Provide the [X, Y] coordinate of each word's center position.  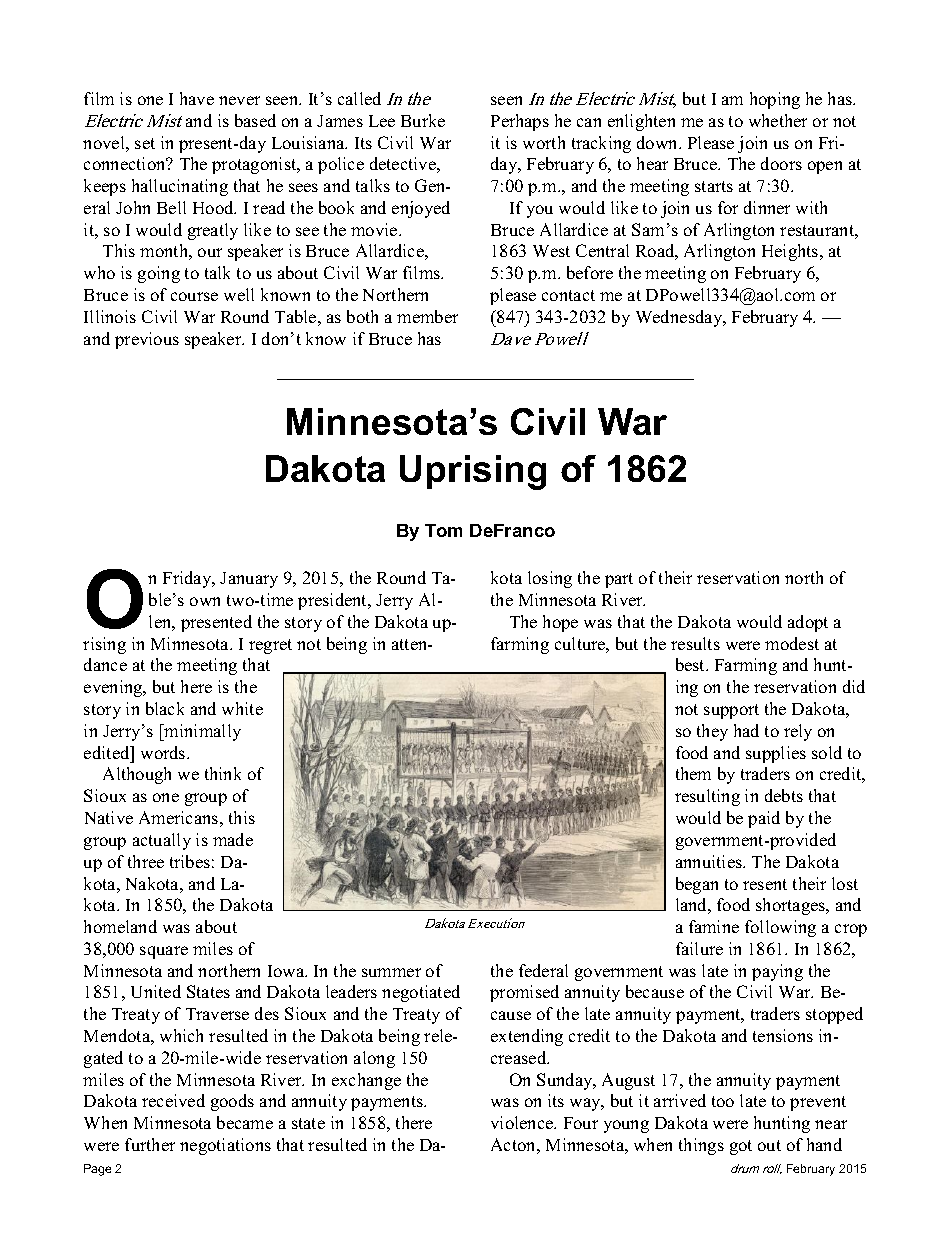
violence [523, 1122]
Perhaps [520, 122]
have [197, 98]
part [619, 580]
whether [778, 120]
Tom [443, 530]
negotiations [225, 1146]
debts [784, 795]
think [223, 773]
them [693, 773]
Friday [188, 579]
